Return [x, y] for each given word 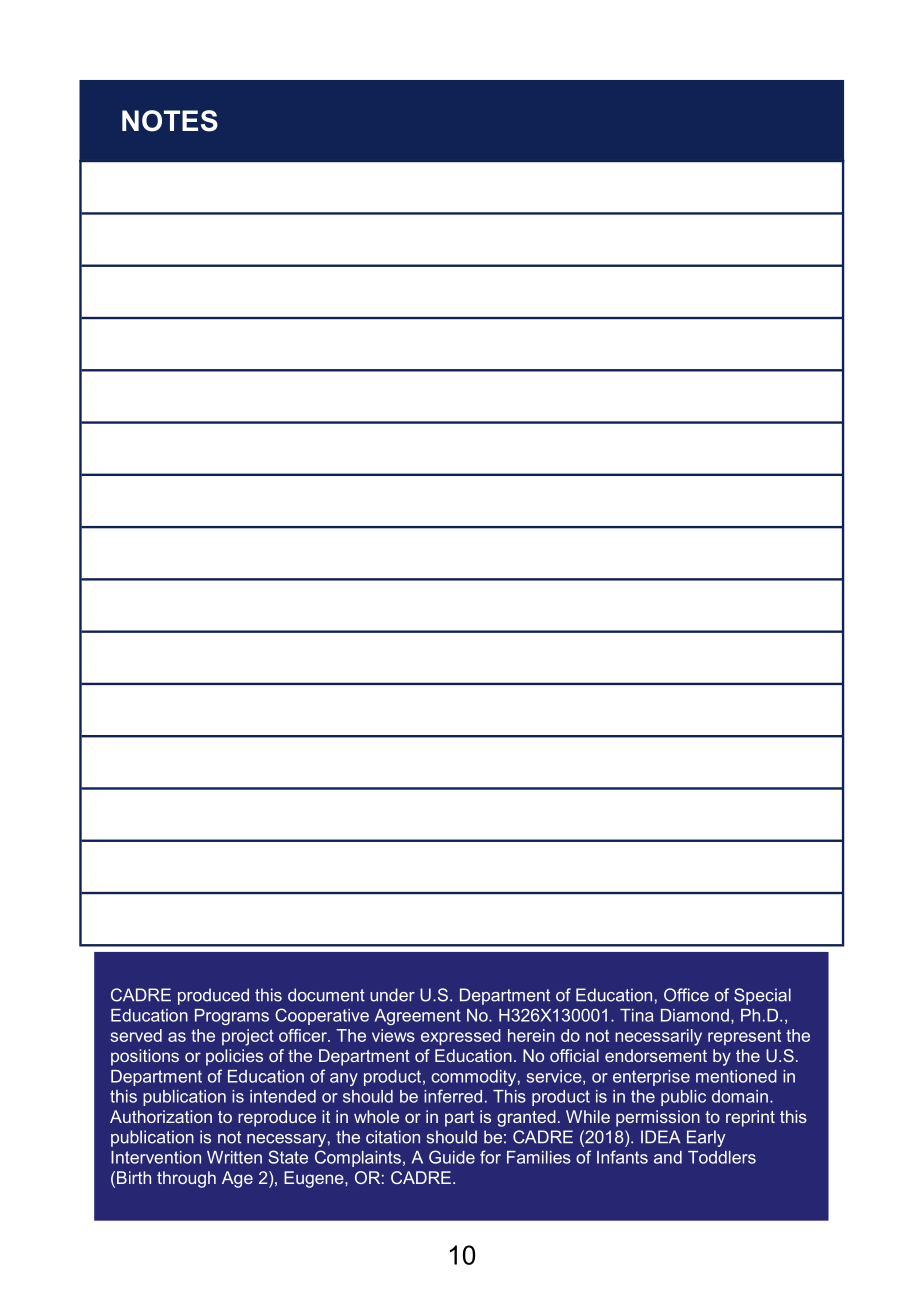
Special [762, 996]
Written [234, 1157]
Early [706, 1138]
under [392, 995]
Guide [452, 1157]
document [326, 995]
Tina [636, 1015]
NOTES [170, 121]
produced [213, 996]
